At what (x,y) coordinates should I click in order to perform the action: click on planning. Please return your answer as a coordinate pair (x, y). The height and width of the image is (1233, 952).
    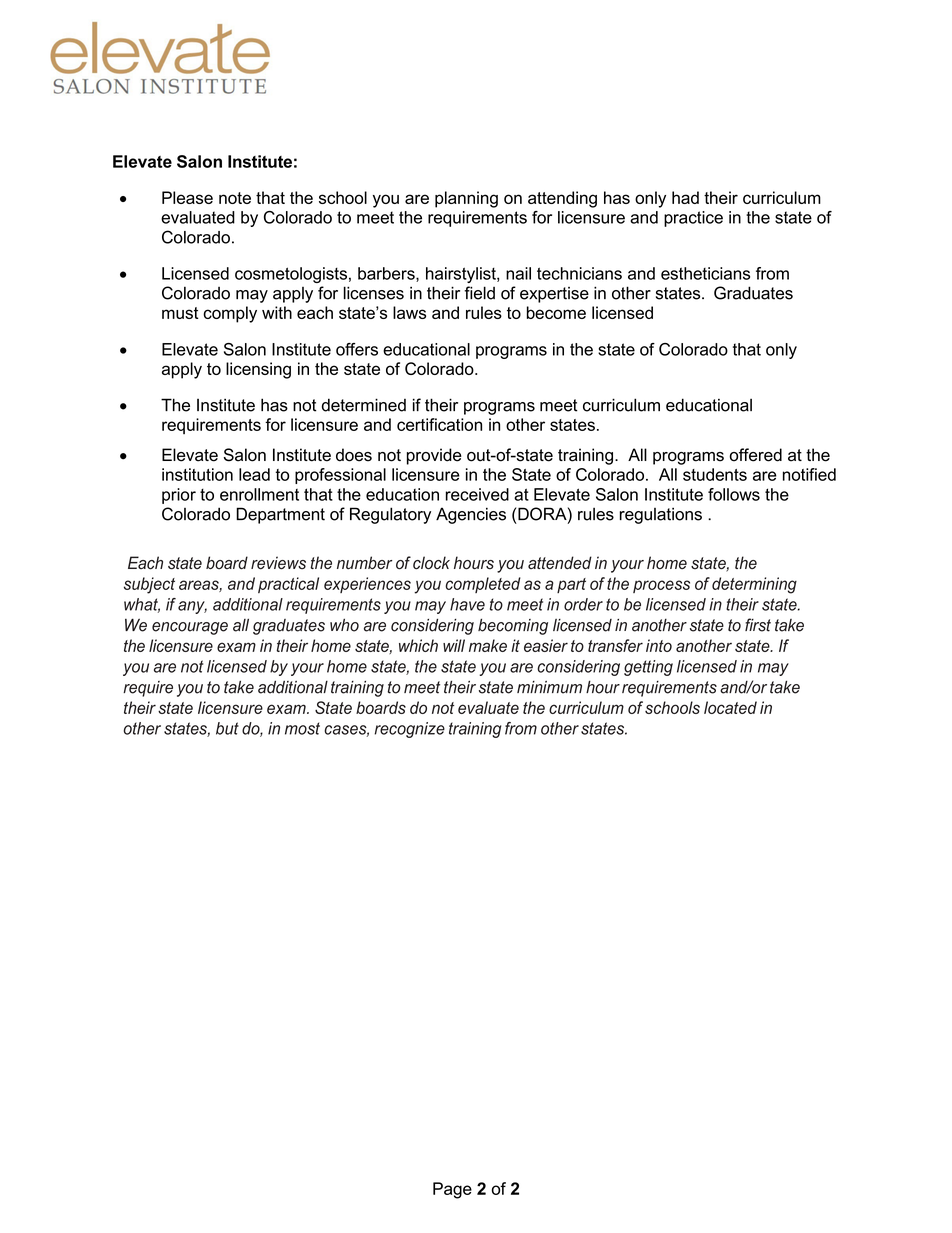
    Looking at the image, I should click on (466, 199).
